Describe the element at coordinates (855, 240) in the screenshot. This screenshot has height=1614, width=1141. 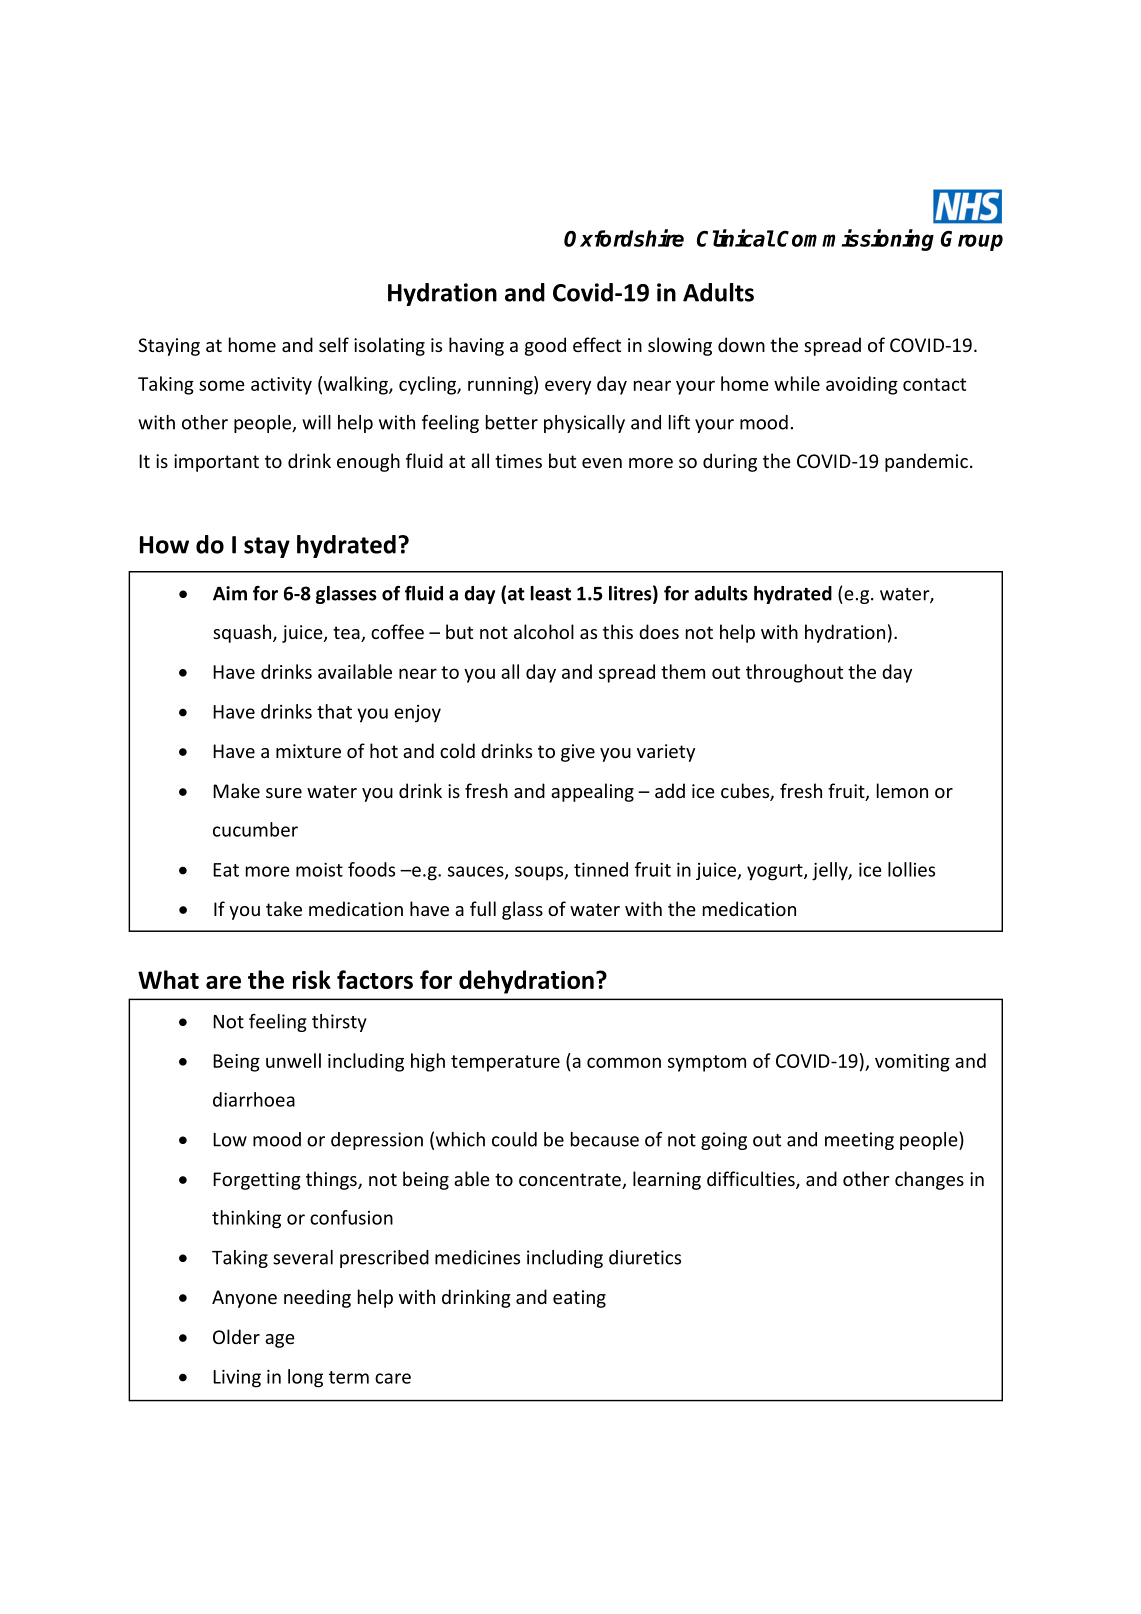
I see `Commissioning` at that location.
